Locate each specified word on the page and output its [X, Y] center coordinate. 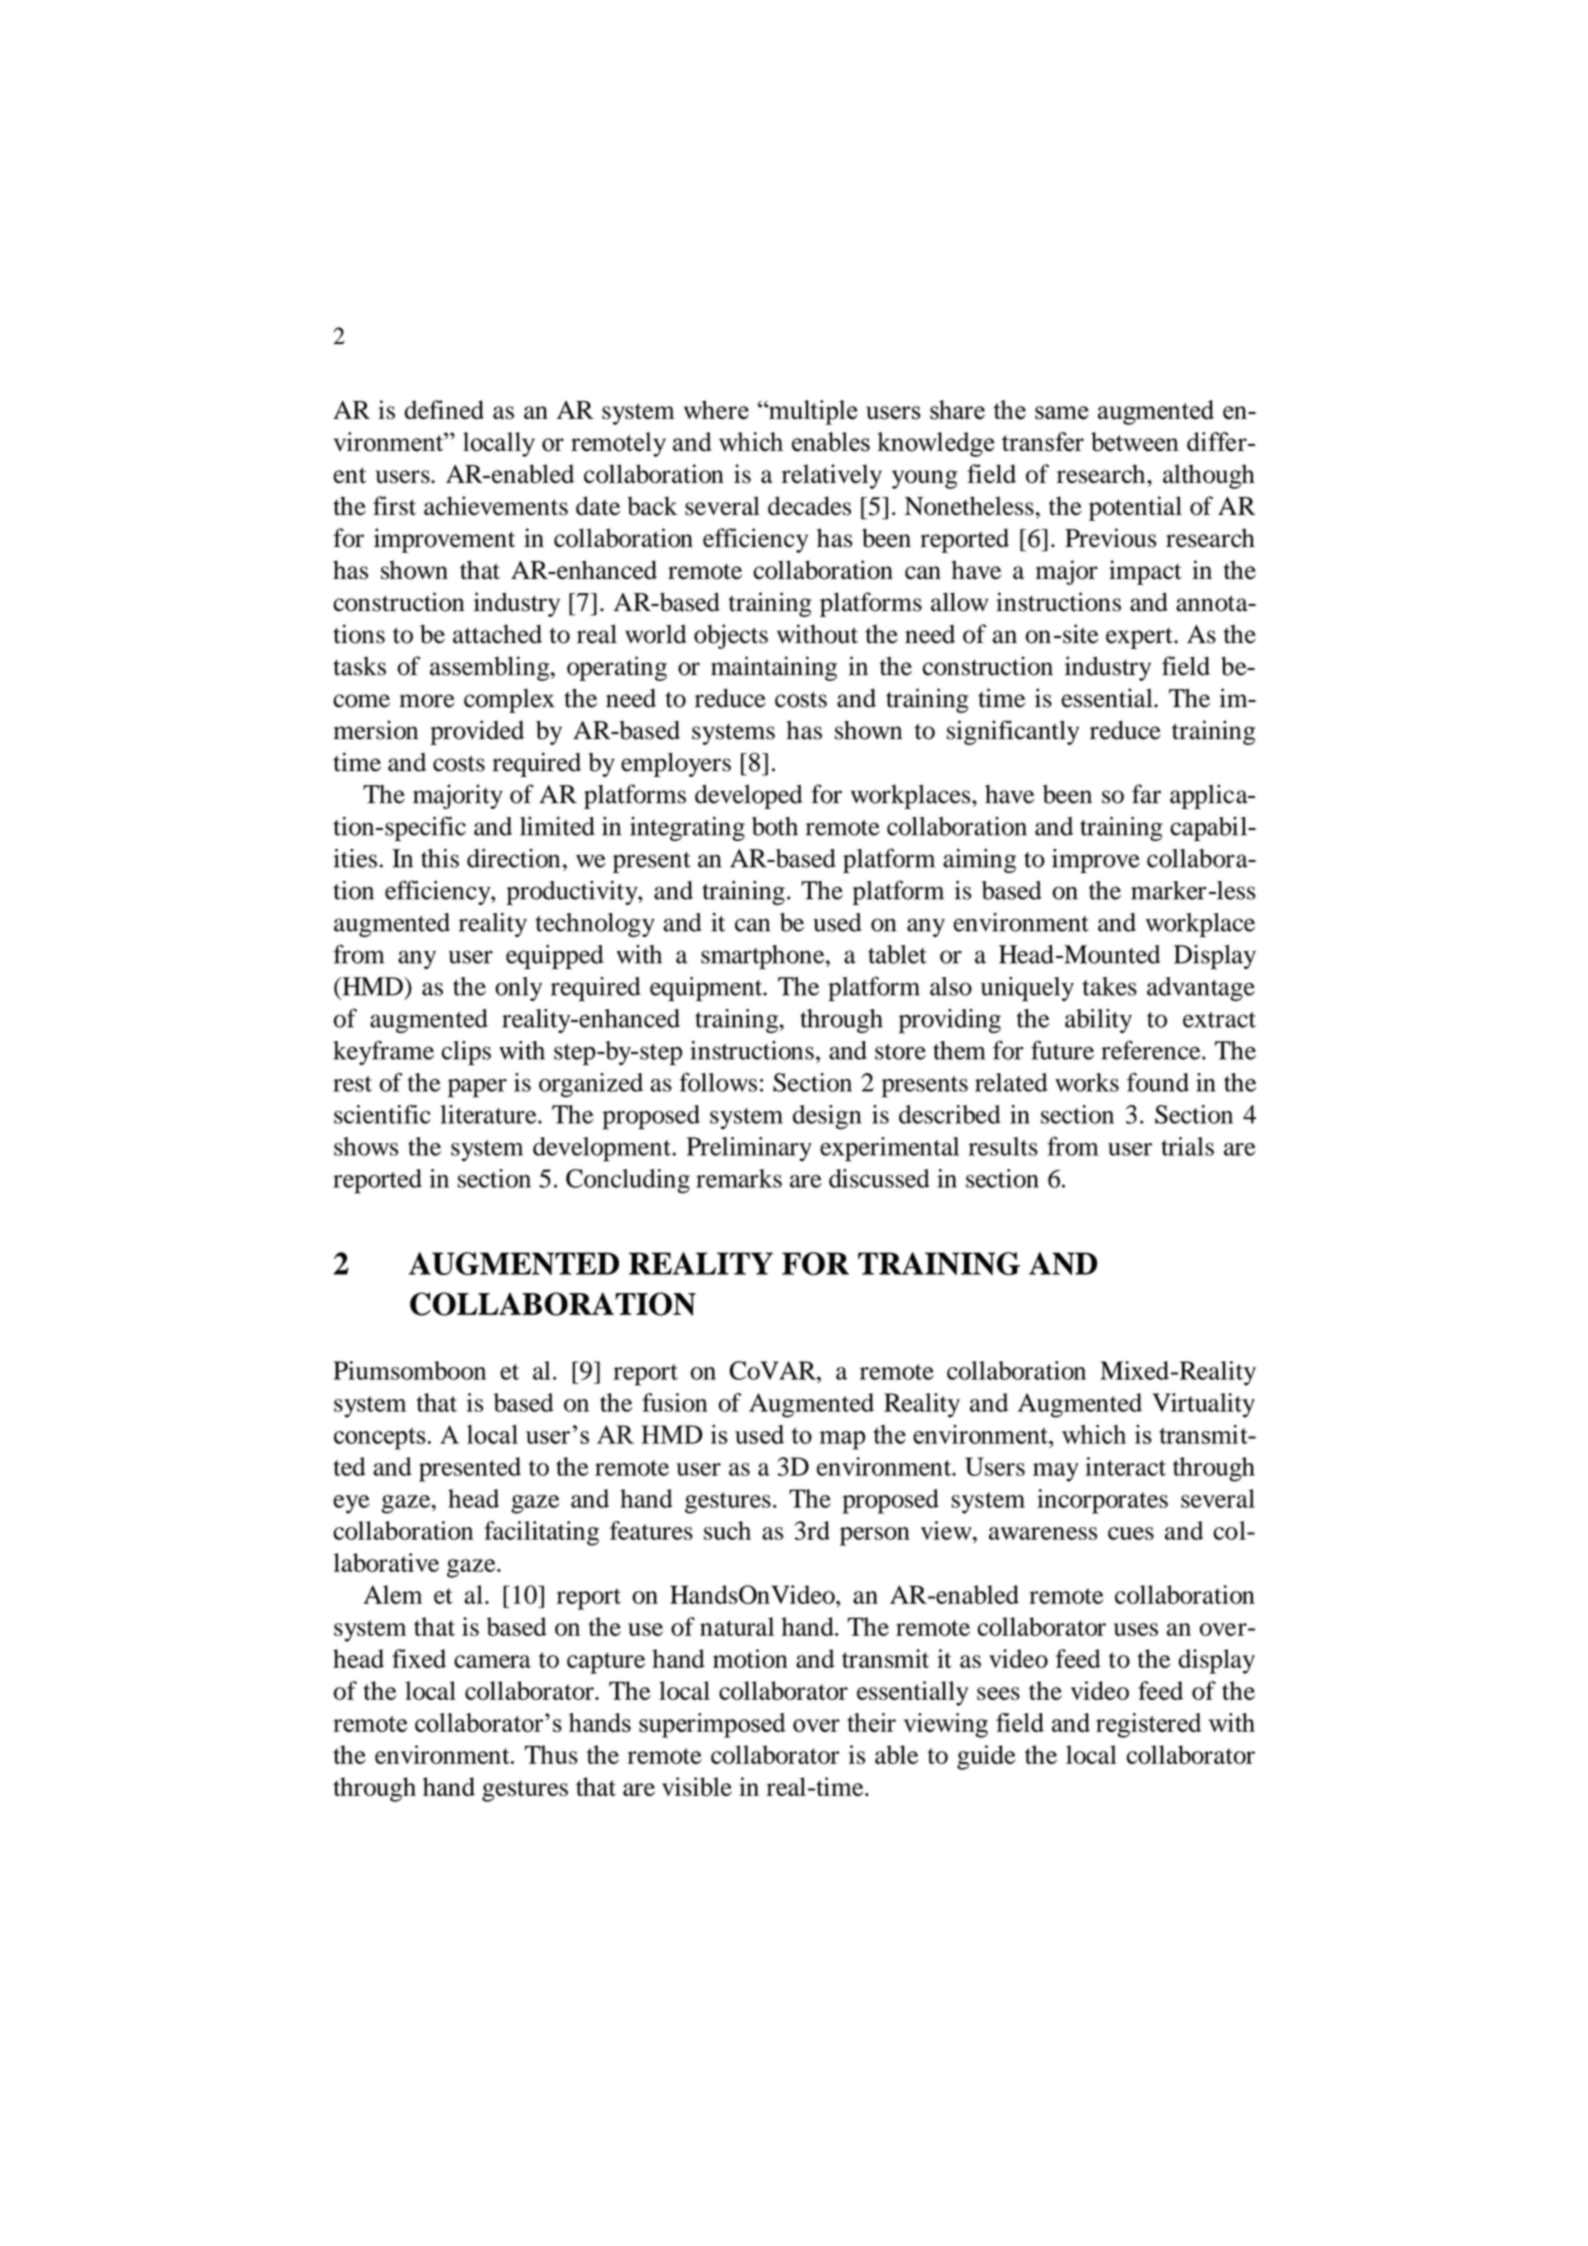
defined [444, 409]
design [827, 1117]
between [1135, 442]
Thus [551, 1754]
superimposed [712, 1725]
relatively [832, 476]
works [1087, 1082]
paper [477, 1088]
